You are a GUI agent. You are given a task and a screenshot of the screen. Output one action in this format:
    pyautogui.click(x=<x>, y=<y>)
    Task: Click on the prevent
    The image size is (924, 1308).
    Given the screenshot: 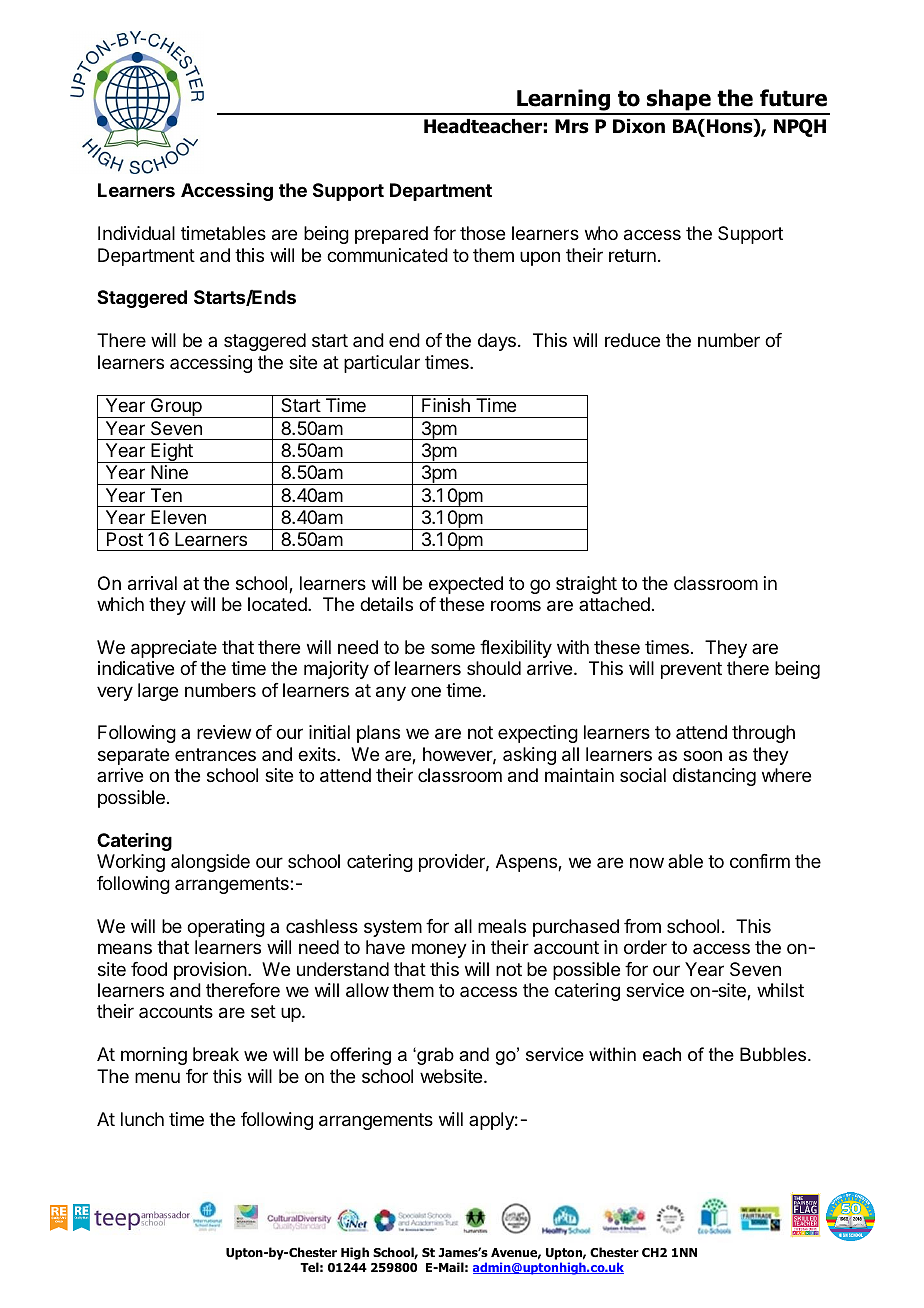 What is the action you would take?
    pyautogui.click(x=691, y=670)
